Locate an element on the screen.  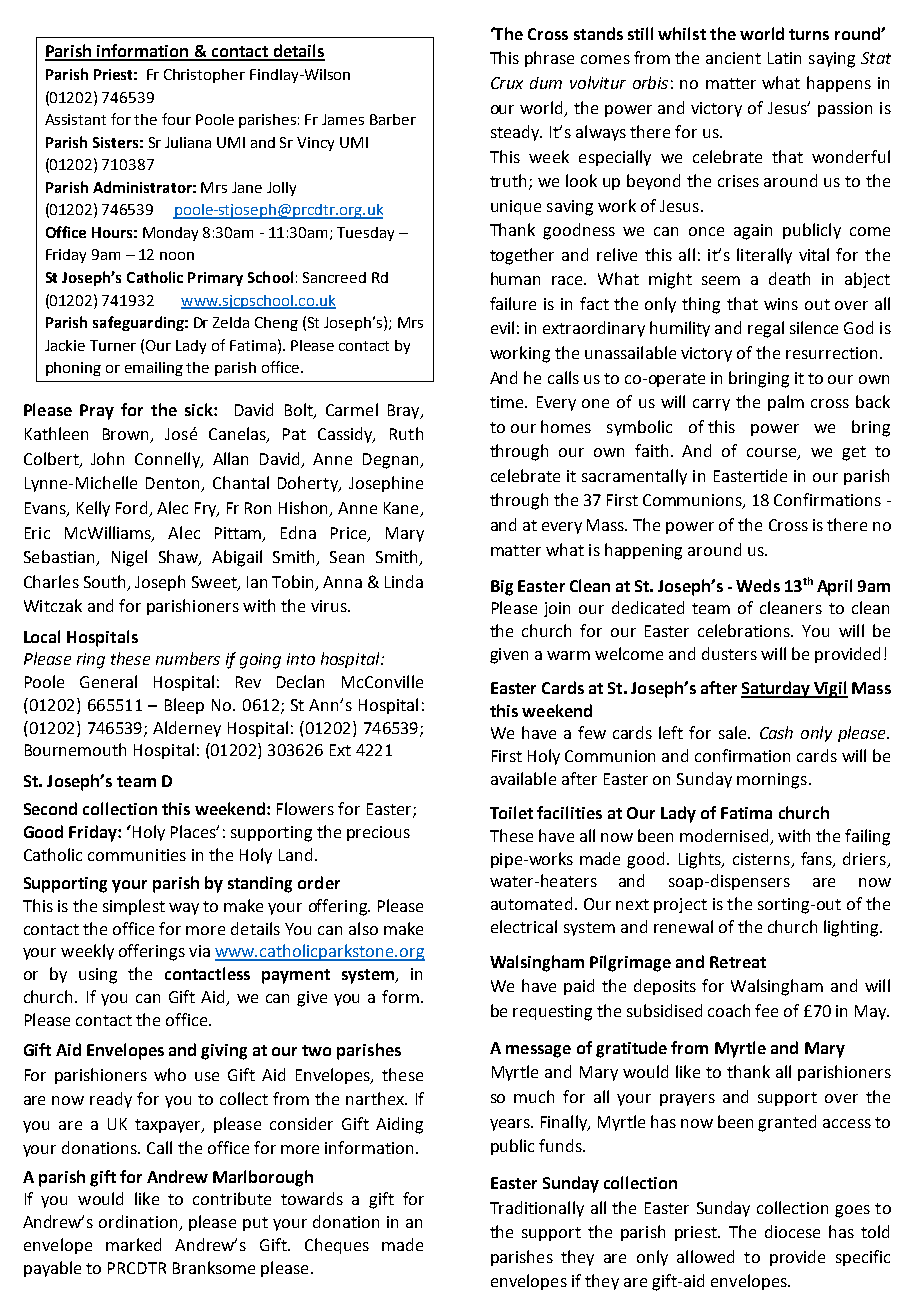
Traditionally is located at coordinates (537, 1209).
